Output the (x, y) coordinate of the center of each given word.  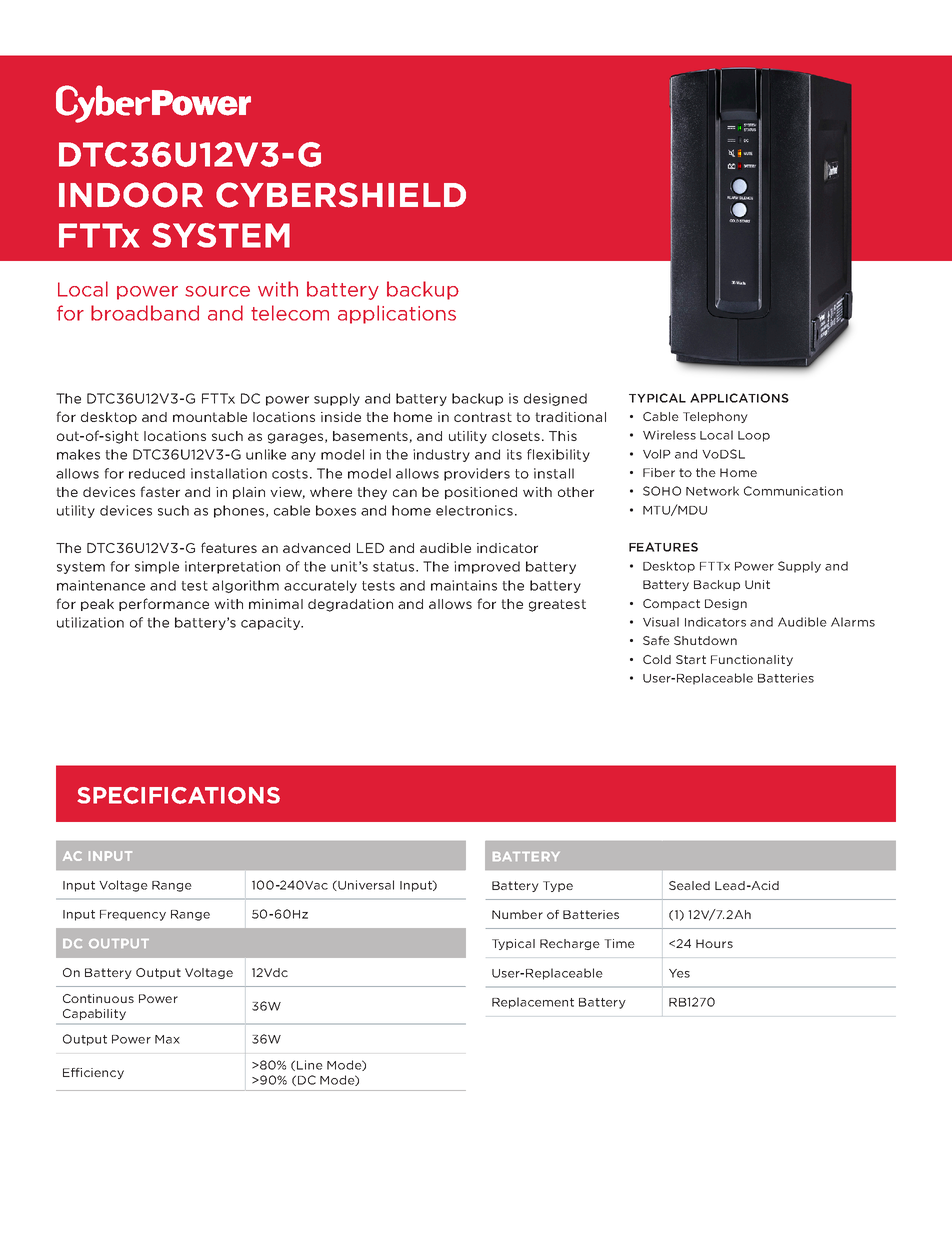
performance (164, 604)
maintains (464, 585)
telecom (290, 313)
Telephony (715, 417)
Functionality (752, 660)
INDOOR (131, 195)
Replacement (533, 1003)
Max (167, 1039)
